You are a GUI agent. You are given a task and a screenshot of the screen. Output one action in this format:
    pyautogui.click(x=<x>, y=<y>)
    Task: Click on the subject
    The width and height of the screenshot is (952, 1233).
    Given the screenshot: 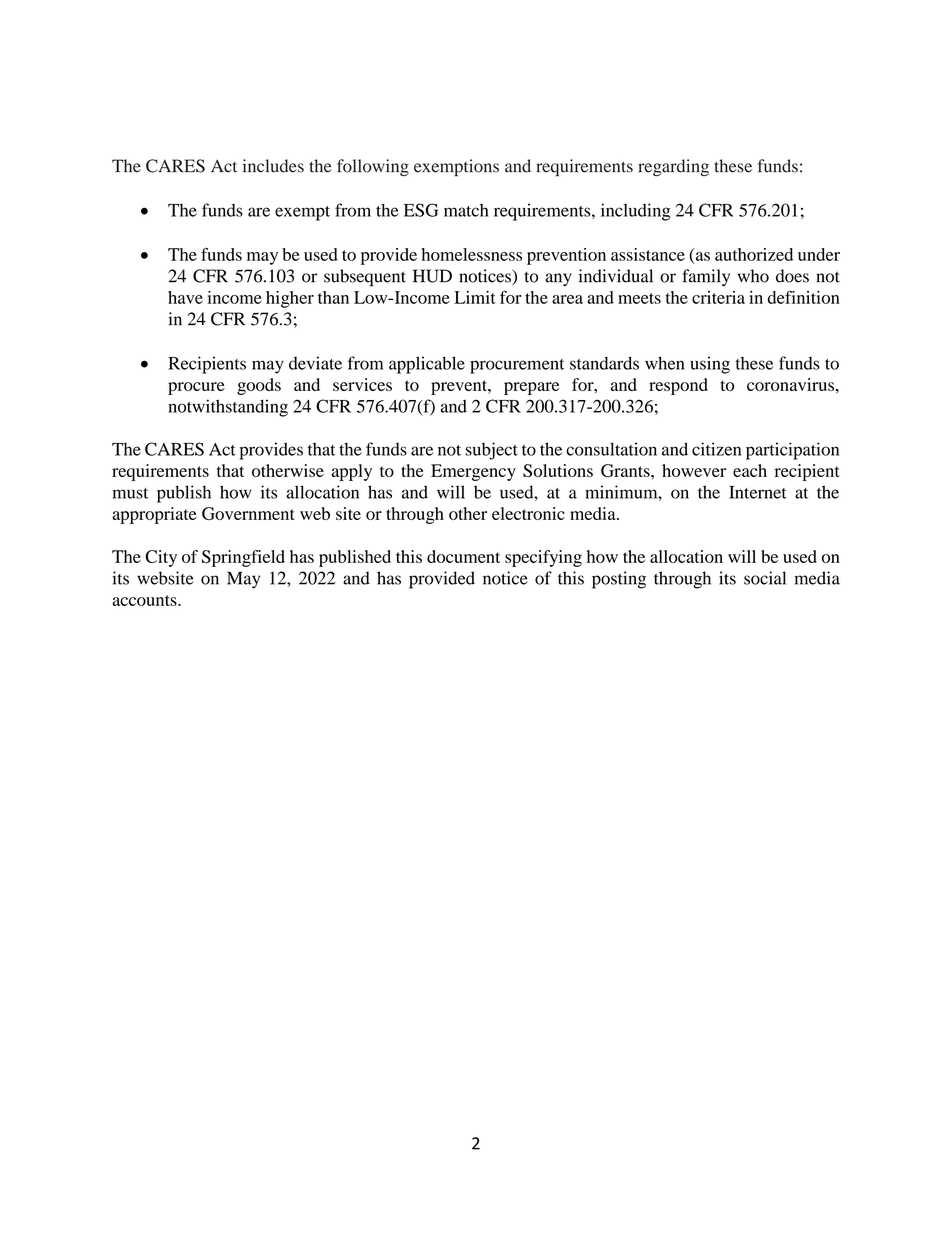 What is the action you would take?
    pyautogui.click(x=491, y=451)
